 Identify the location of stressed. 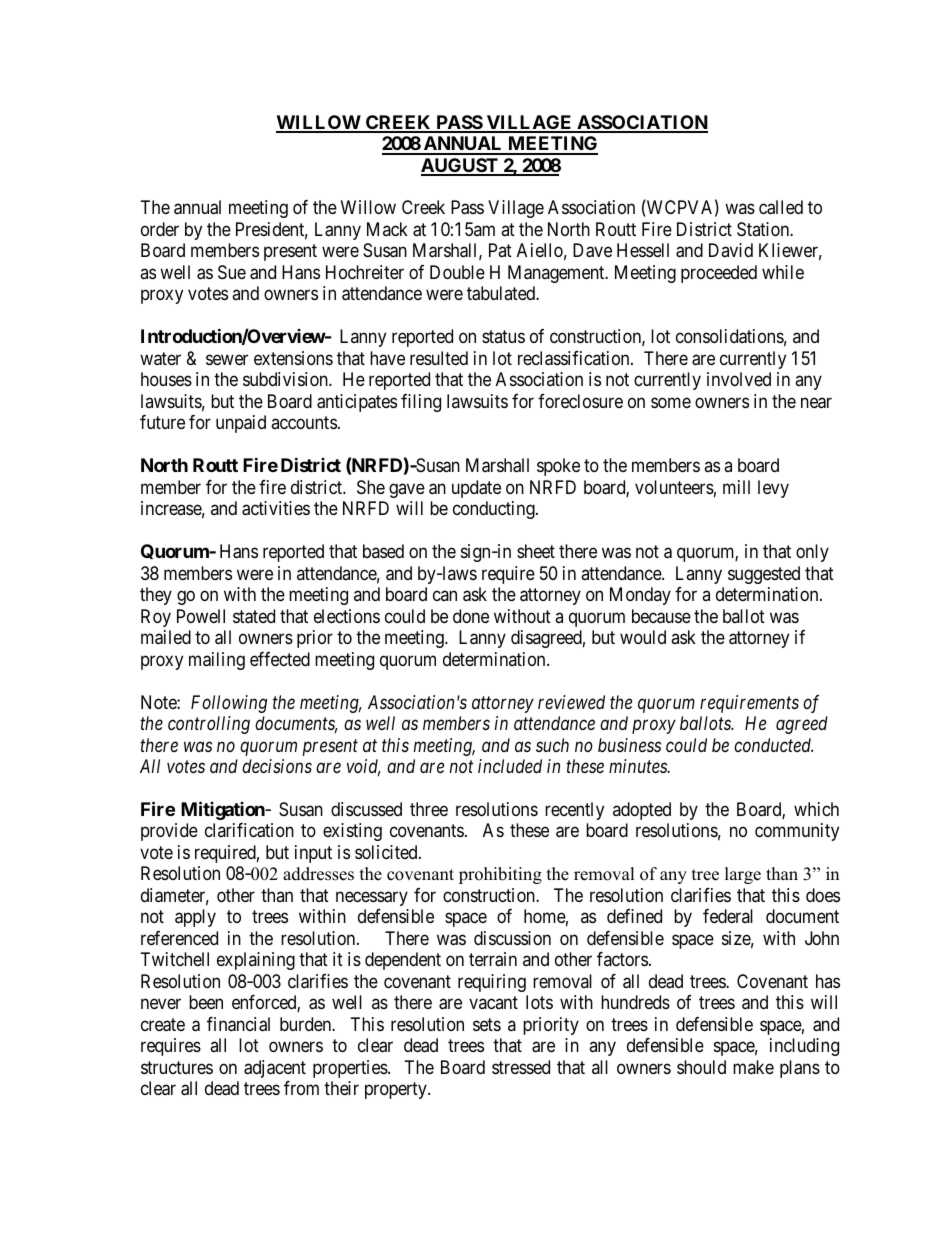
(521, 1067).
